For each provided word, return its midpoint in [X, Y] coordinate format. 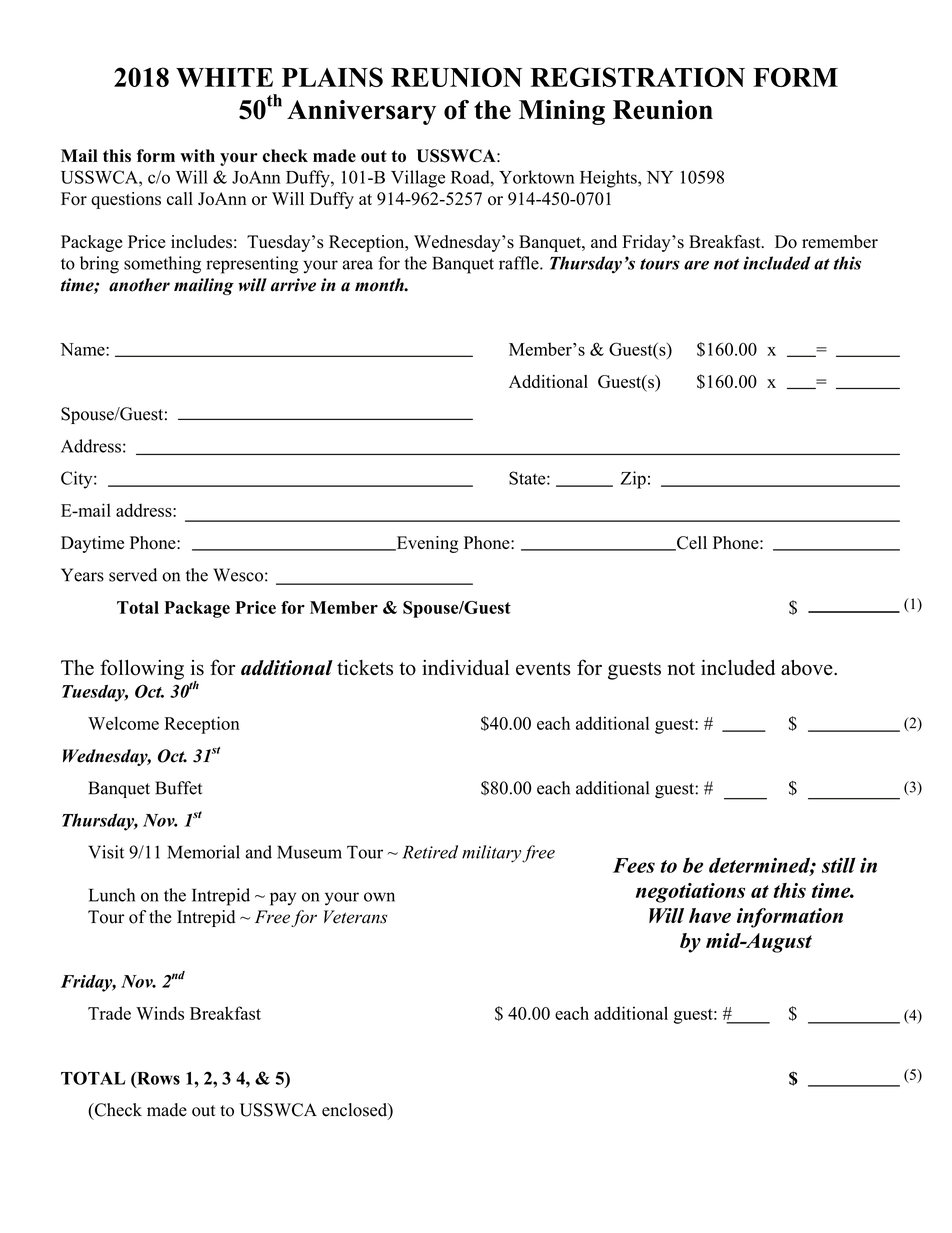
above [808, 667]
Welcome [123, 723]
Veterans [355, 917]
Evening [426, 544]
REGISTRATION [637, 77]
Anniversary [361, 112]
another [139, 285]
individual [465, 667]
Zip [633, 480]
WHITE [224, 77]
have [710, 915]
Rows [157, 1079]
